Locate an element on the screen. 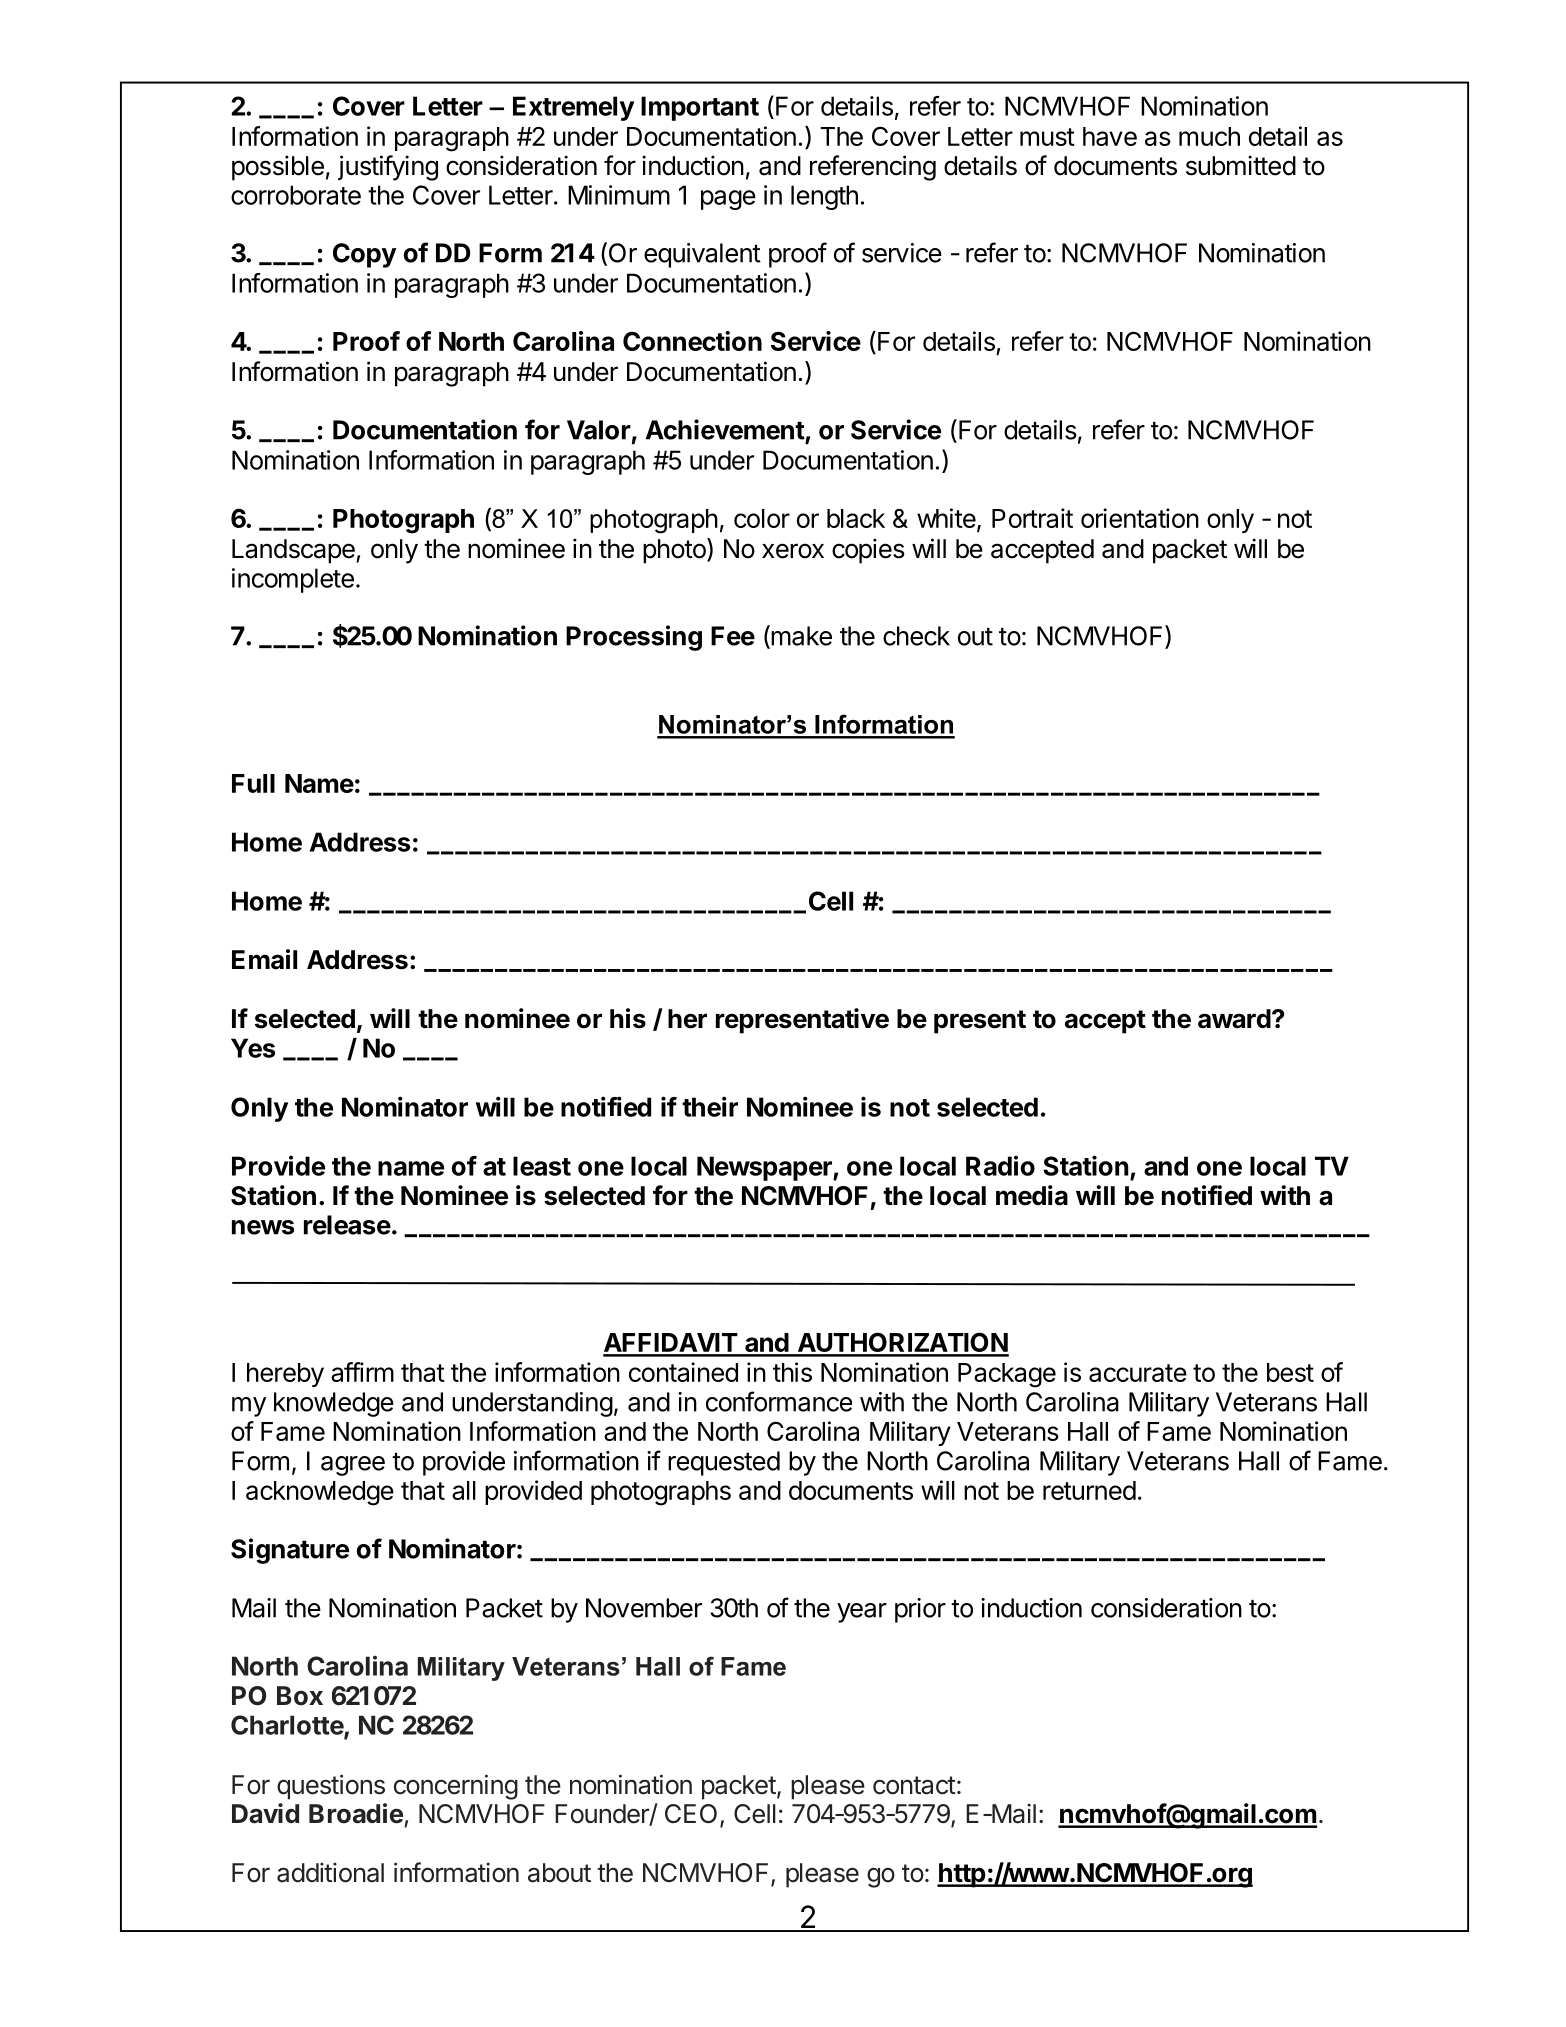 Image resolution: width=1566 pixels, height=2027 pixels. questions is located at coordinates (331, 1787).
